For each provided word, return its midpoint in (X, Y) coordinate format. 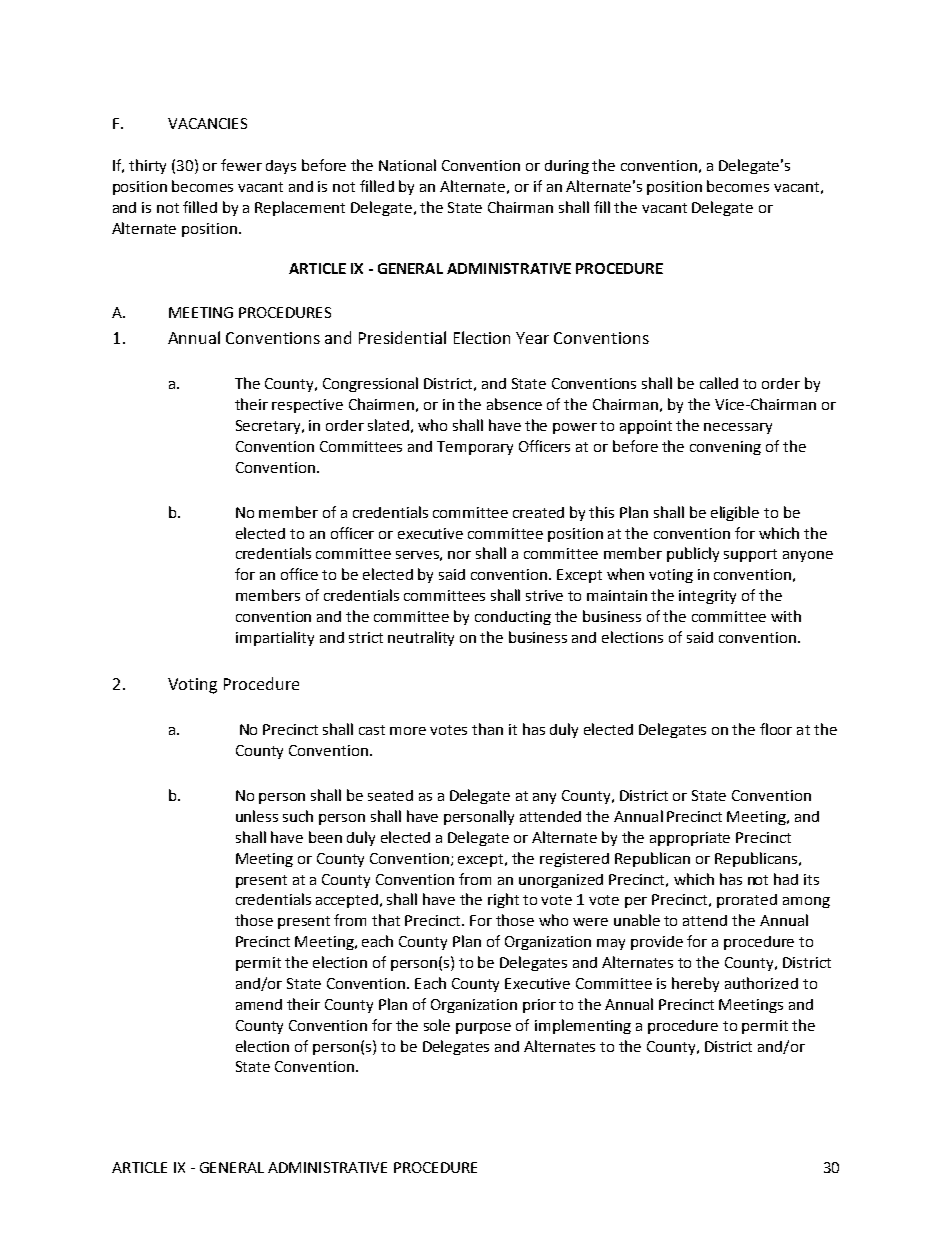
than (487, 729)
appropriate (690, 839)
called (719, 383)
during (567, 167)
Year (532, 338)
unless (257, 816)
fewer (241, 165)
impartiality (275, 638)
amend (259, 1004)
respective (307, 406)
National (407, 165)
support (750, 555)
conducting (513, 618)
